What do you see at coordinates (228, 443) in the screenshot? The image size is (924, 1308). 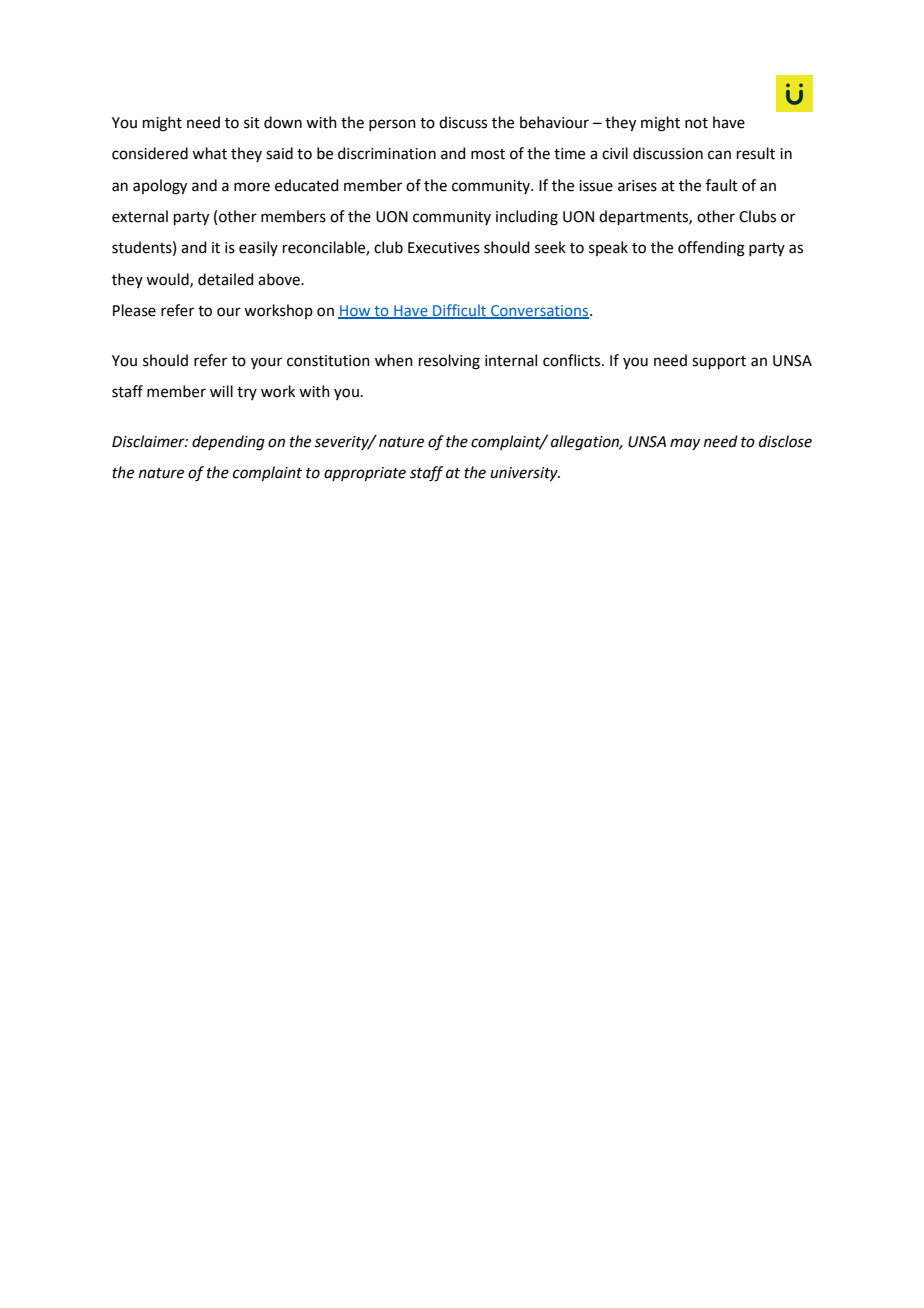 I see `depending` at bounding box center [228, 443].
